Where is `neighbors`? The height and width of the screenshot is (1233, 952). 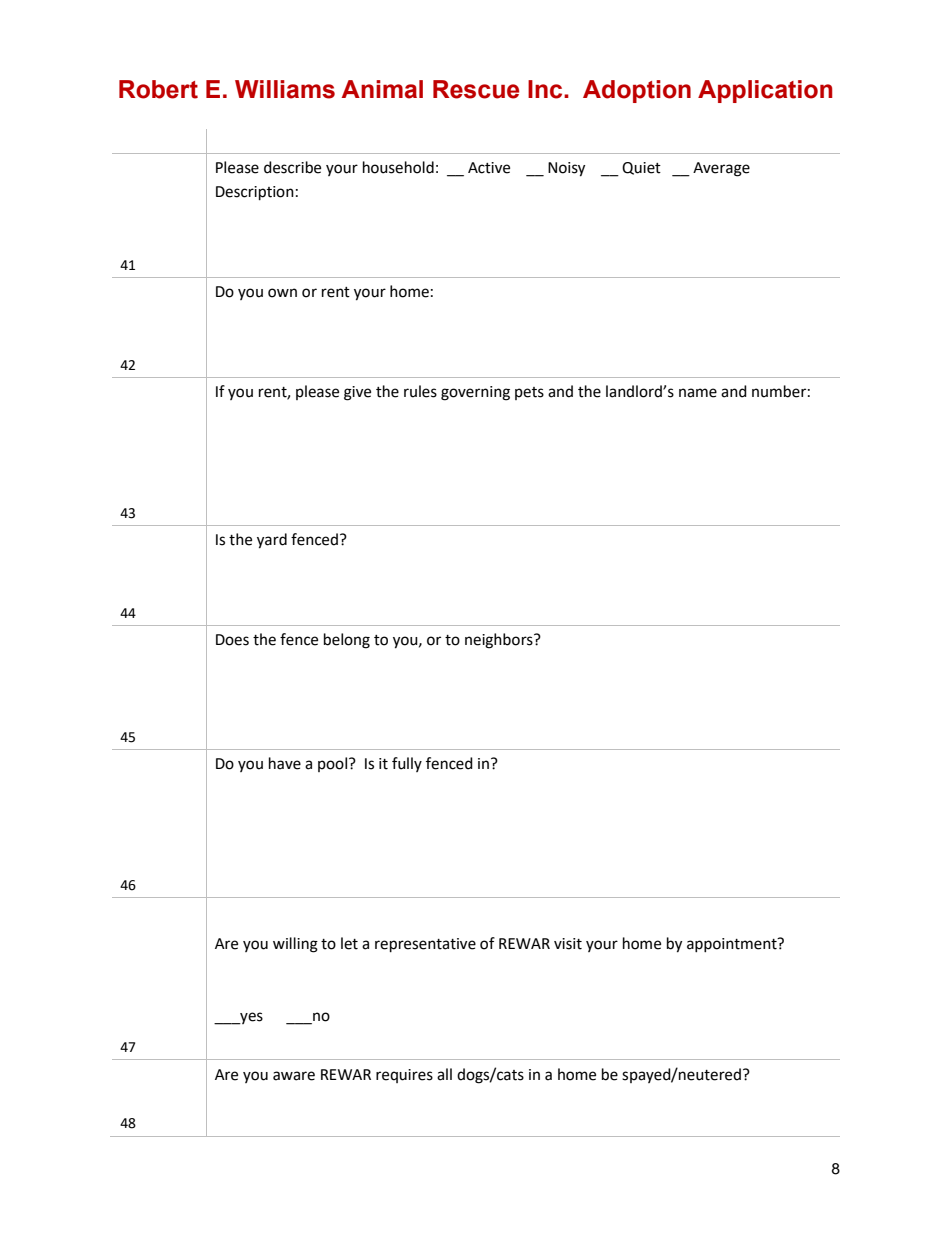
neighbors is located at coordinates (500, 641).
